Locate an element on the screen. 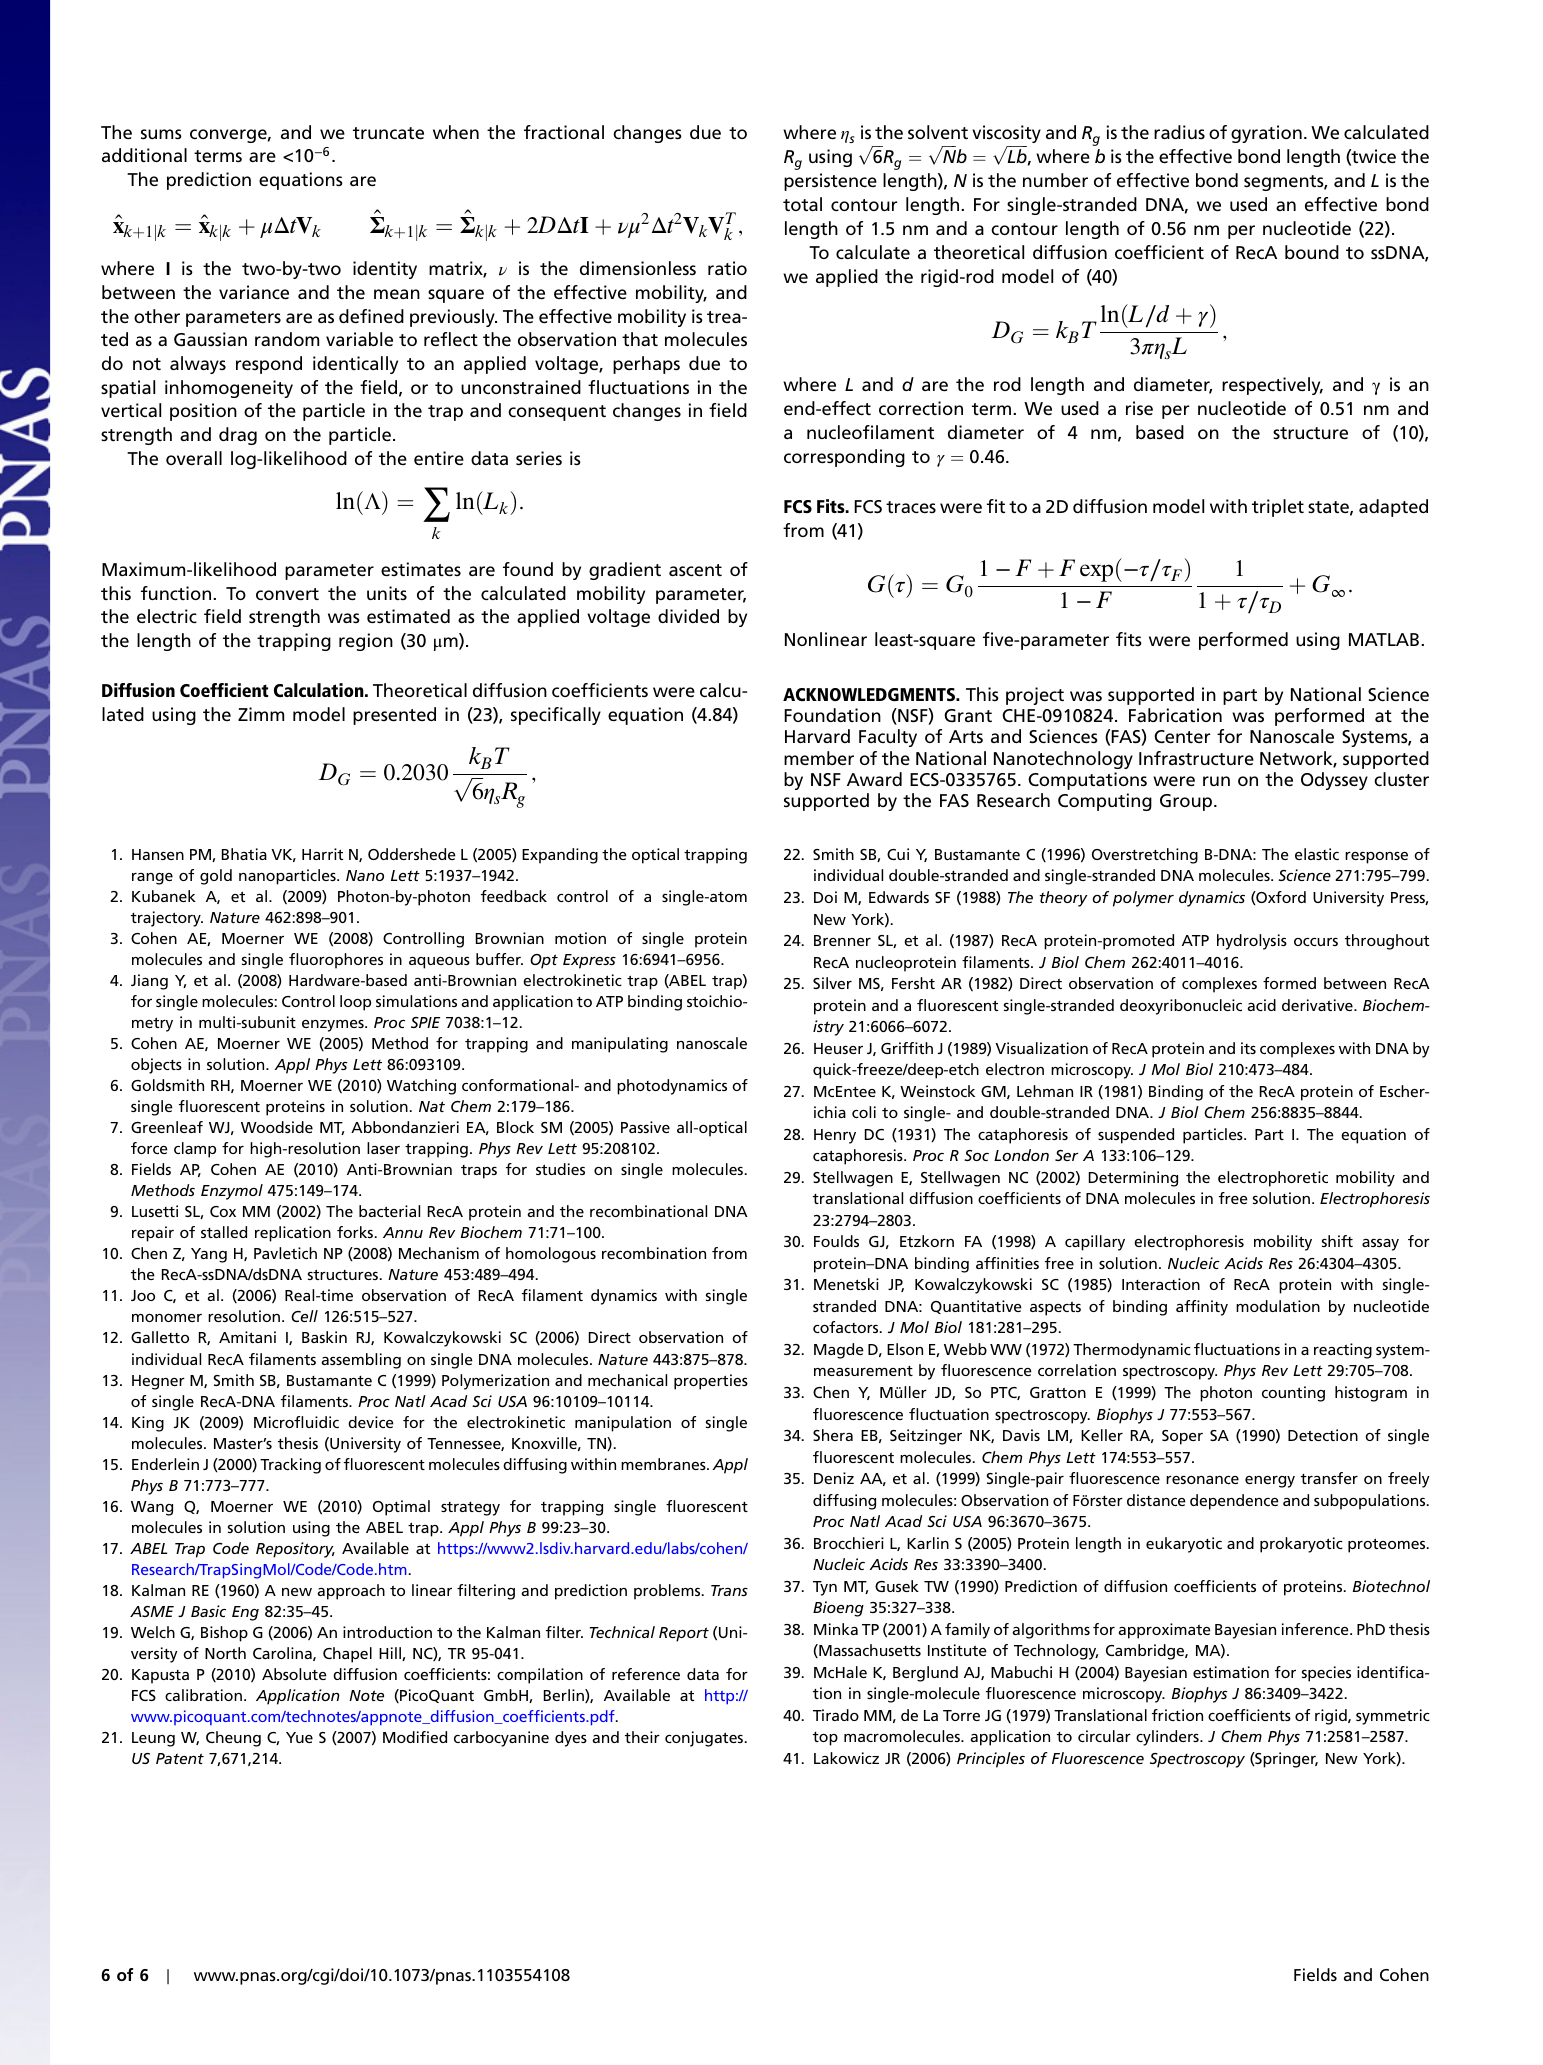 This screenshot has width=1543, height=2065. radius is located at coordinates (1179, 132).
